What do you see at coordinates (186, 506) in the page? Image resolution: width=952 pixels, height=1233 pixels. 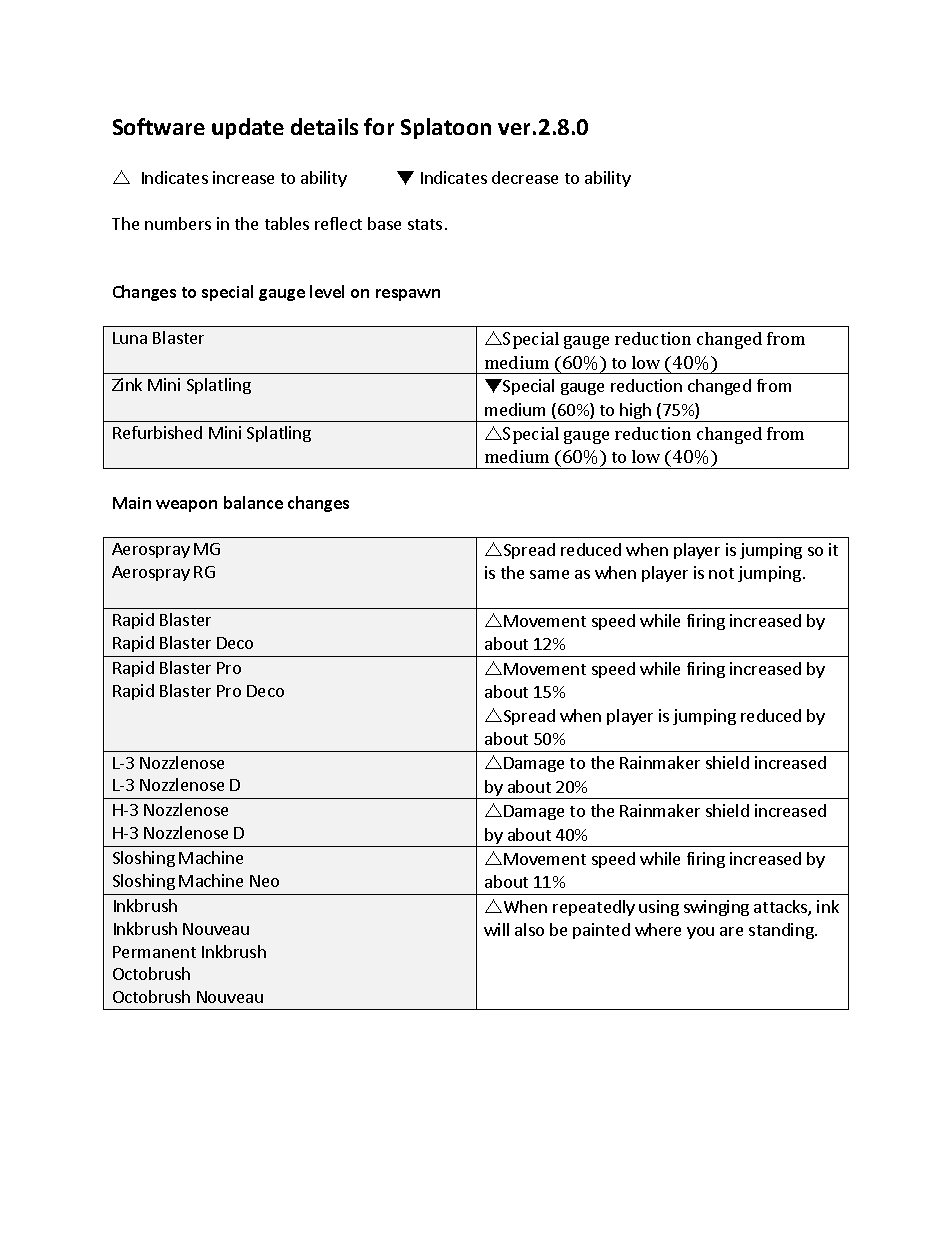 I see `weapon` at bounding box center [186, 506].
